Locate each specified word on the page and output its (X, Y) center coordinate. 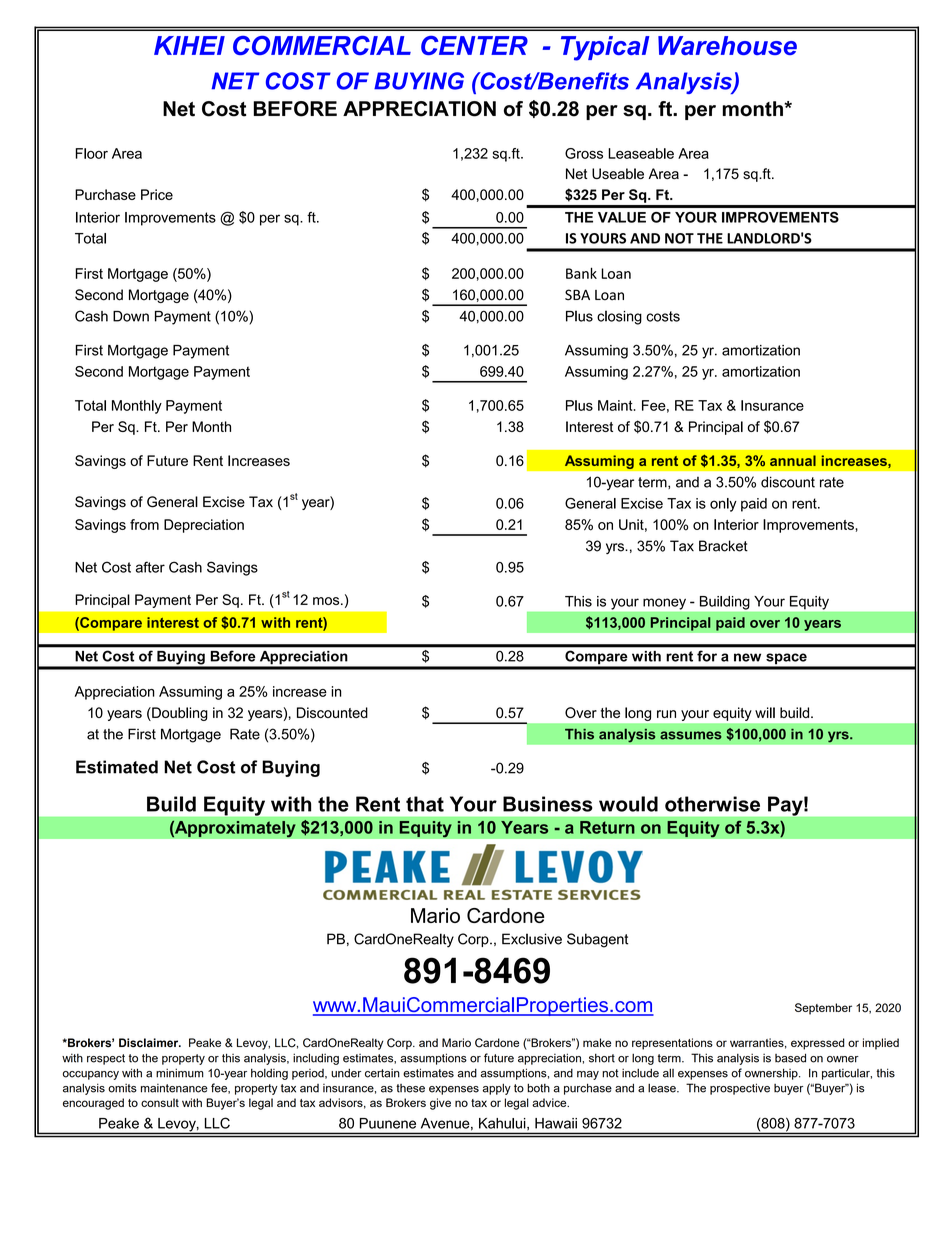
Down (131, 316)
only (723, 505)
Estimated (117, 767)
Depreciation (204, 526)
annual (793, 460)
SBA (577, 295)
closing (619, 317)
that (425, 804)
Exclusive (532, 939)
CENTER (474, 45)
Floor (92, 153)
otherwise (712, 804)
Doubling (179, 714)
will (765, 712)
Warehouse (727, 45)
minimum (180, 1073)
